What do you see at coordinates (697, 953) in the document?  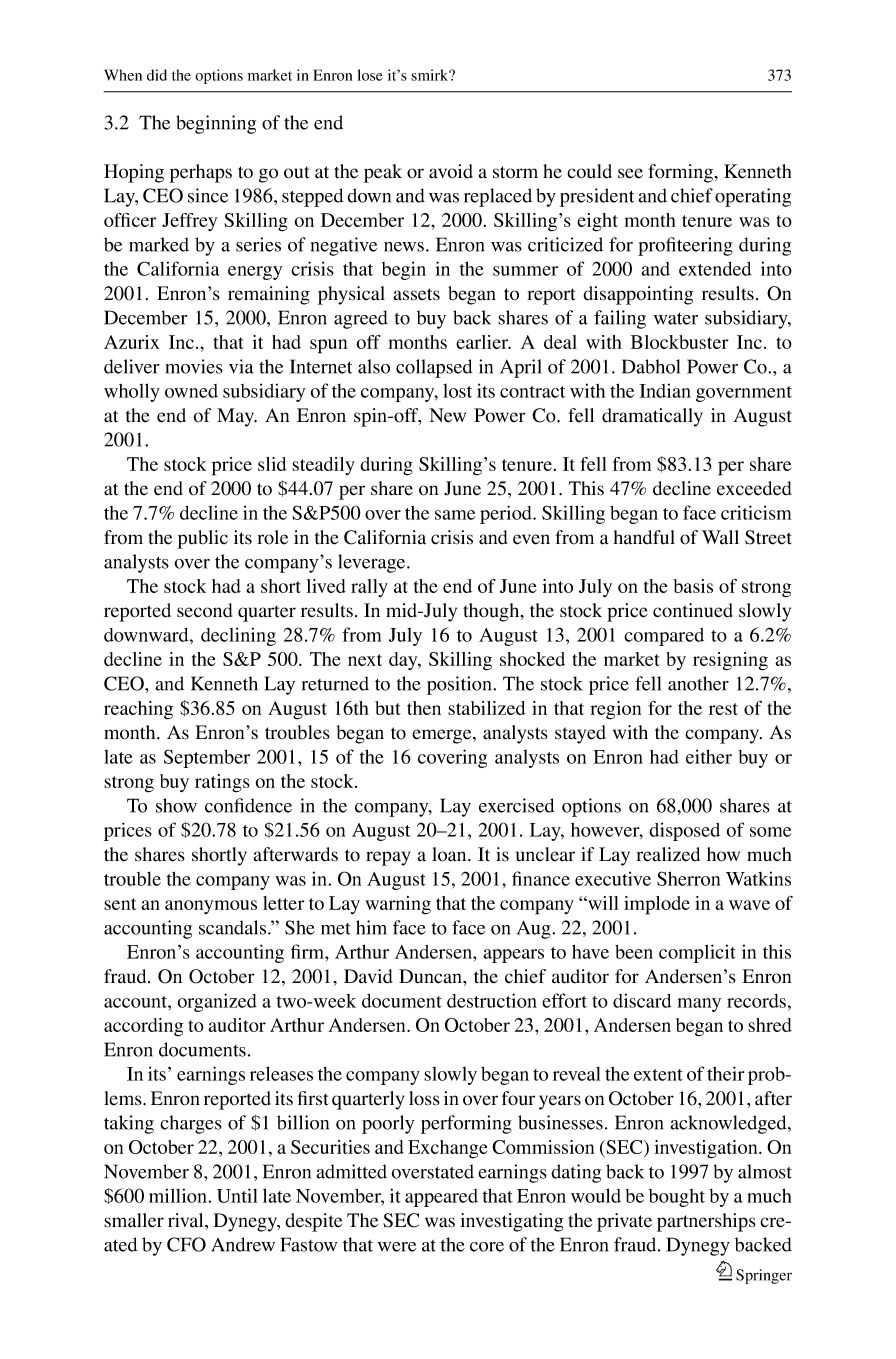 I see `complicit` at bounding box center [697, 953].
